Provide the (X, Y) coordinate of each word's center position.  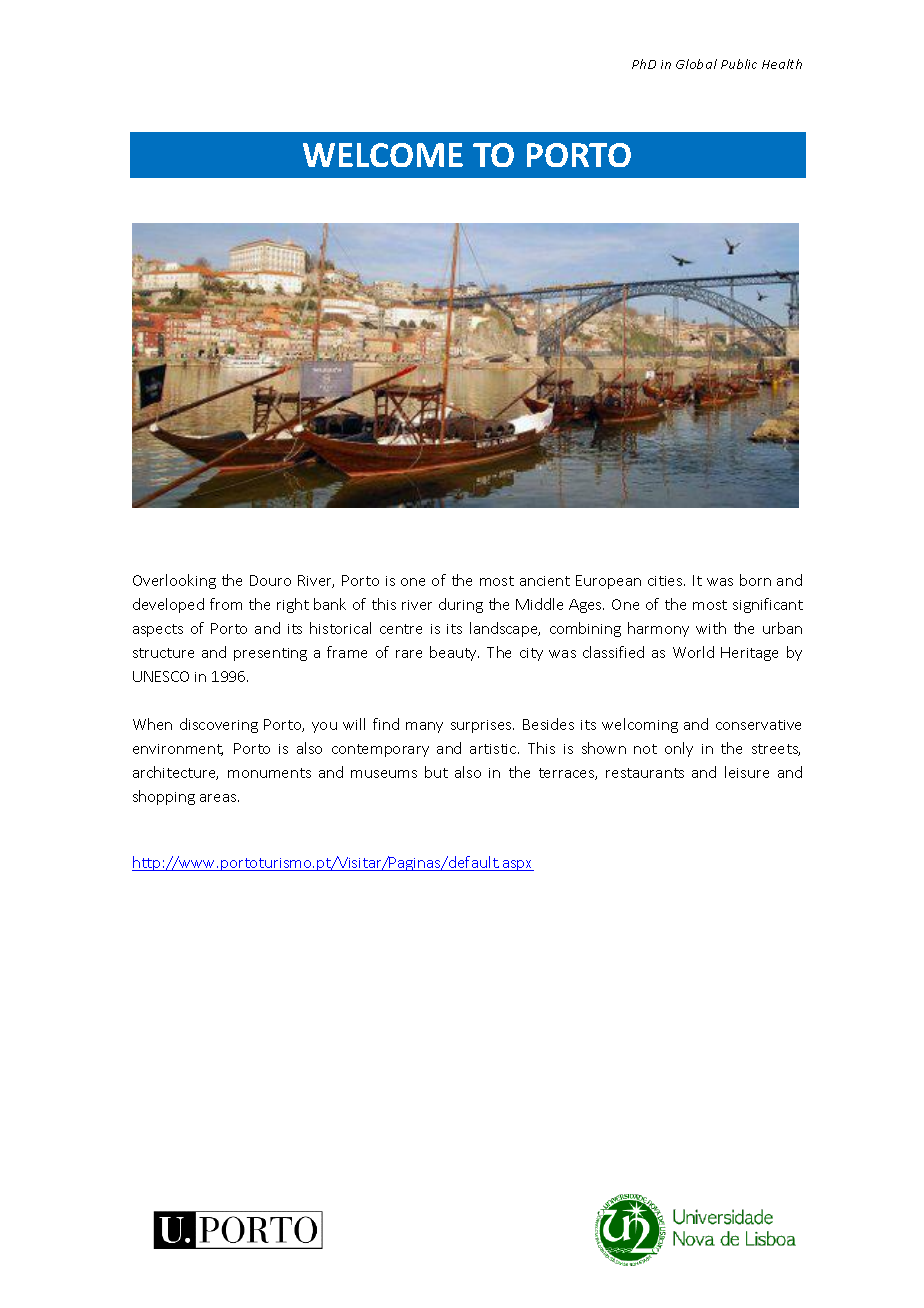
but (436, 772)
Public (739, 64)
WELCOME (383, 155)
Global (696, 64)
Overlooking (174, 581)
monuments (269, 773)
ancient (545, 581)
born (755, 580)
